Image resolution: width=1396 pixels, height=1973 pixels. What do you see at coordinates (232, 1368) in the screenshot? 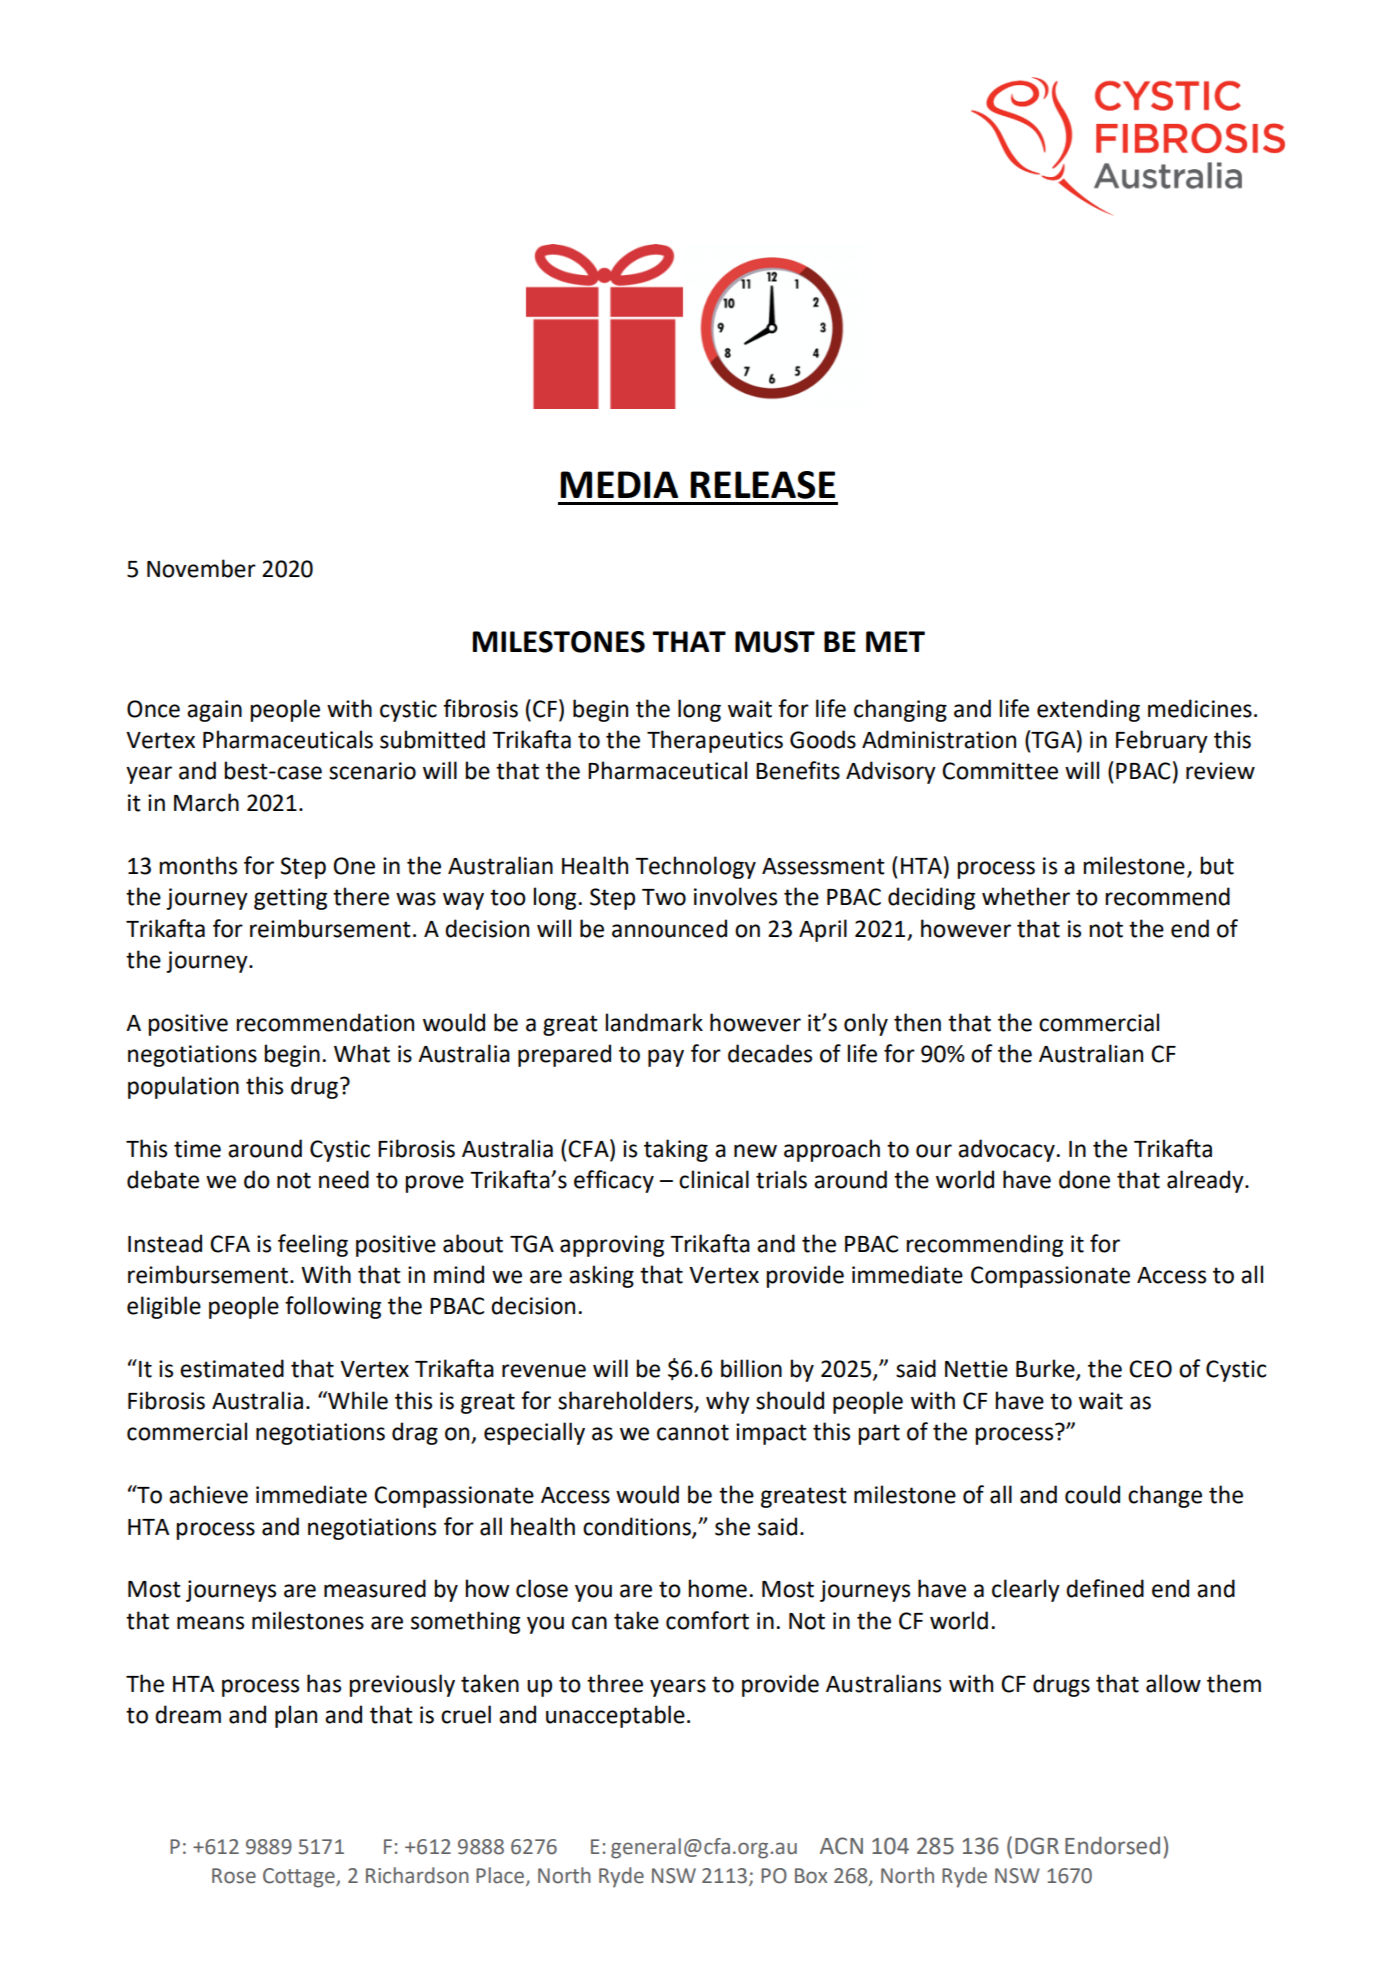
I see `estimated` at bounding box center [232, 1368].
